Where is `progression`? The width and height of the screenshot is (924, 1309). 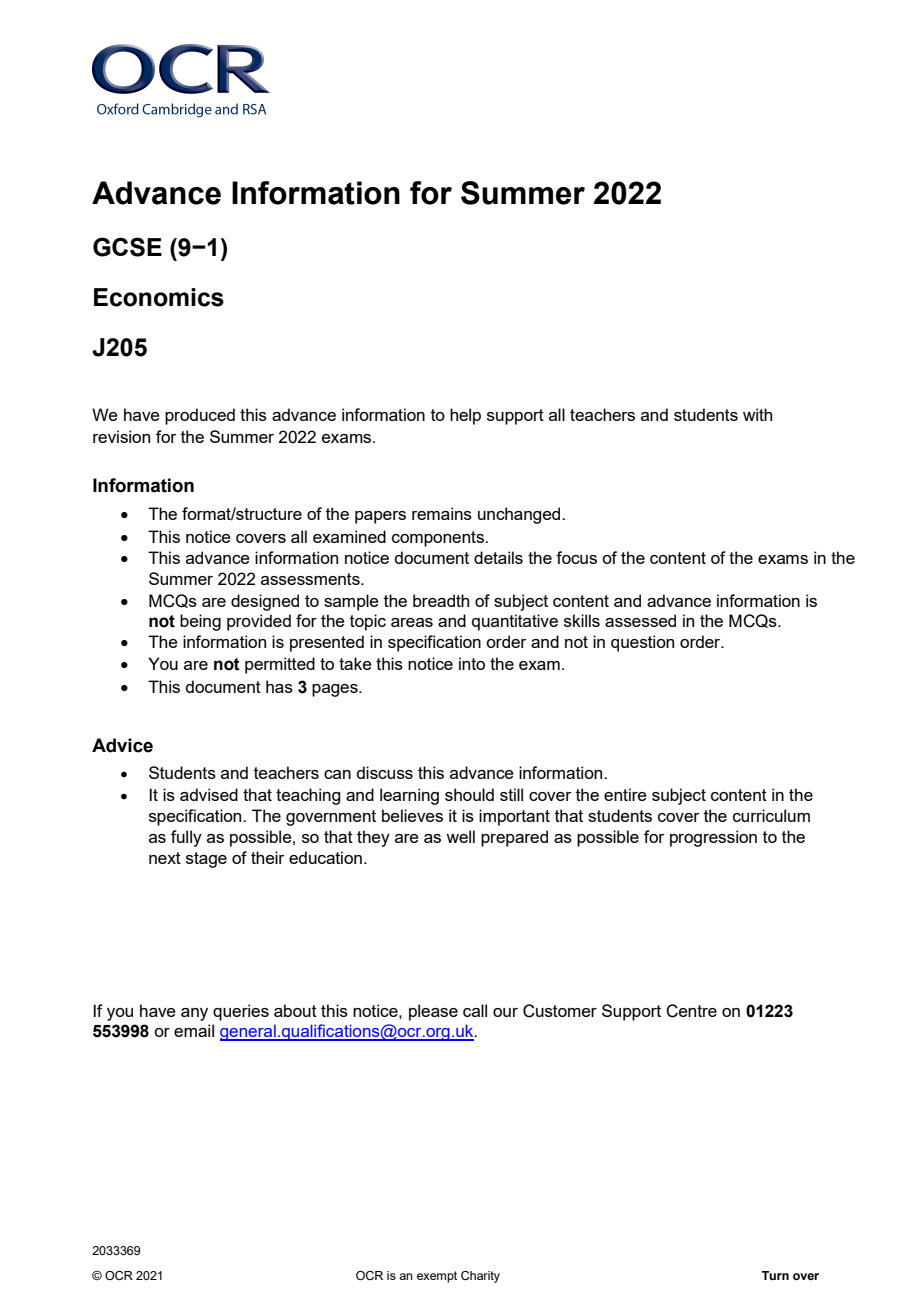 progression is located at coordinates (713, 838).
